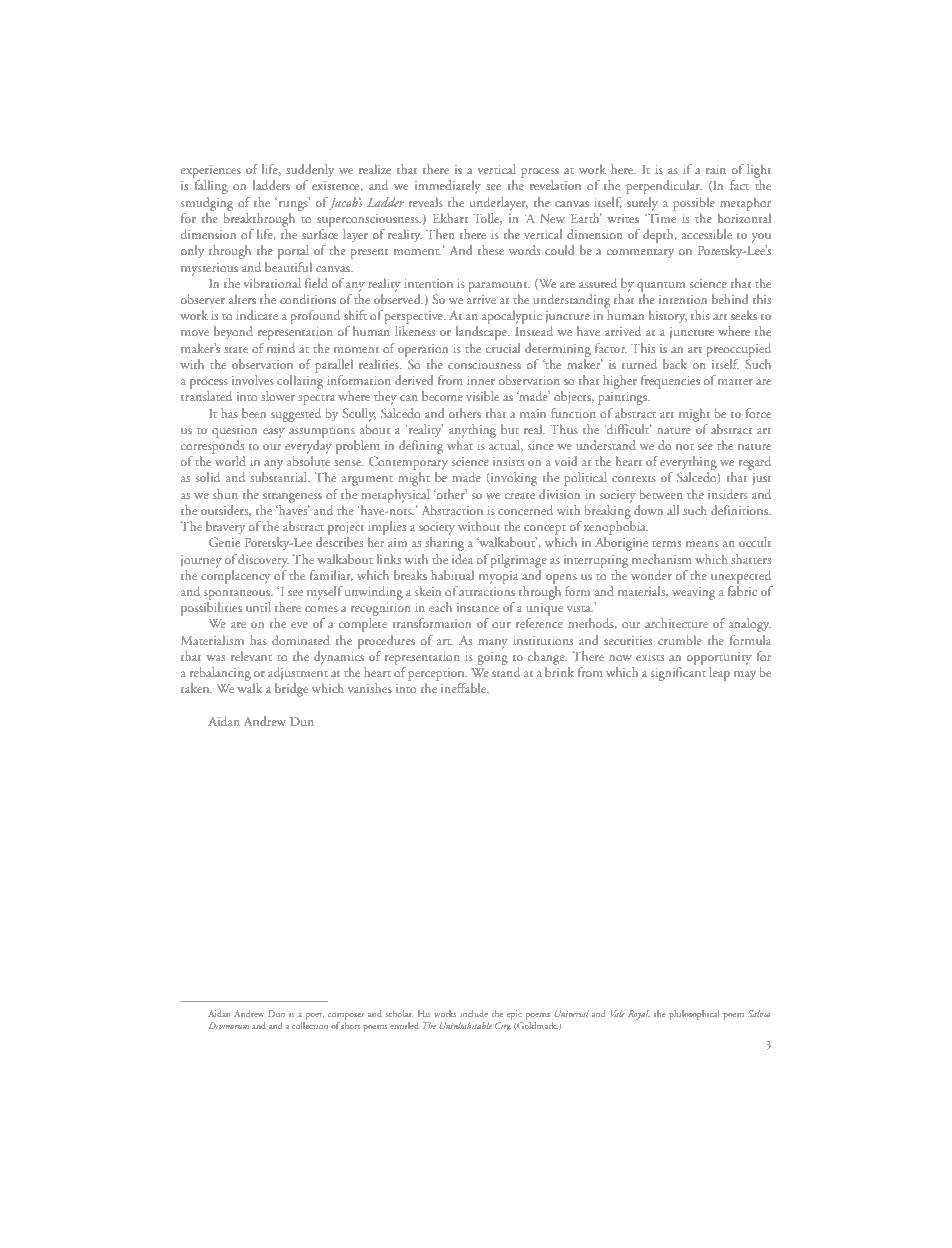 The width and height of the page is (952, 1248). What do you see at coordinates (693, 593) in the page?
I see `weaving` at bounding box center [693, 593].
